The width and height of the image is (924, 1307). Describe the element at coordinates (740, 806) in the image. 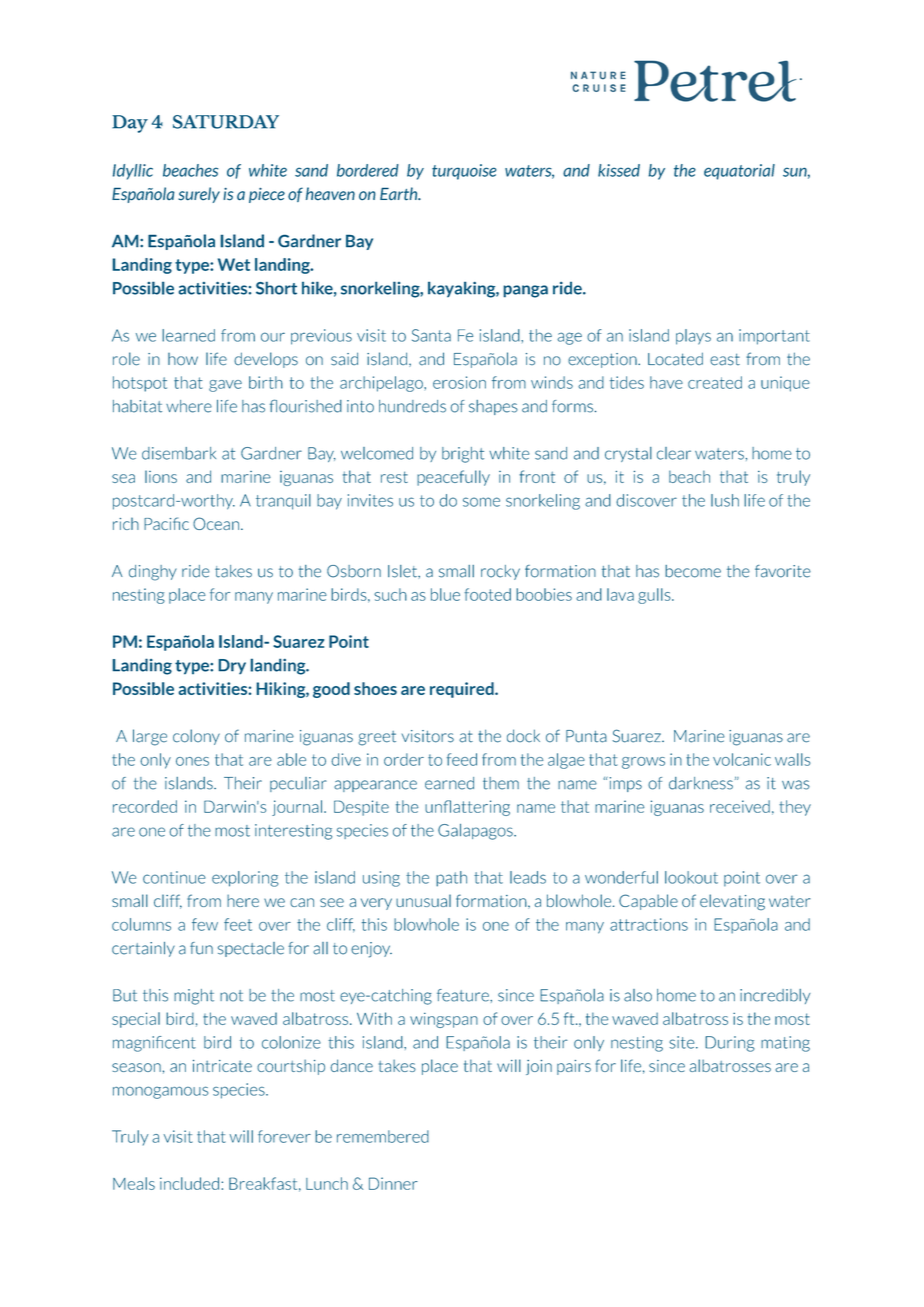

I see `received` at that location.
